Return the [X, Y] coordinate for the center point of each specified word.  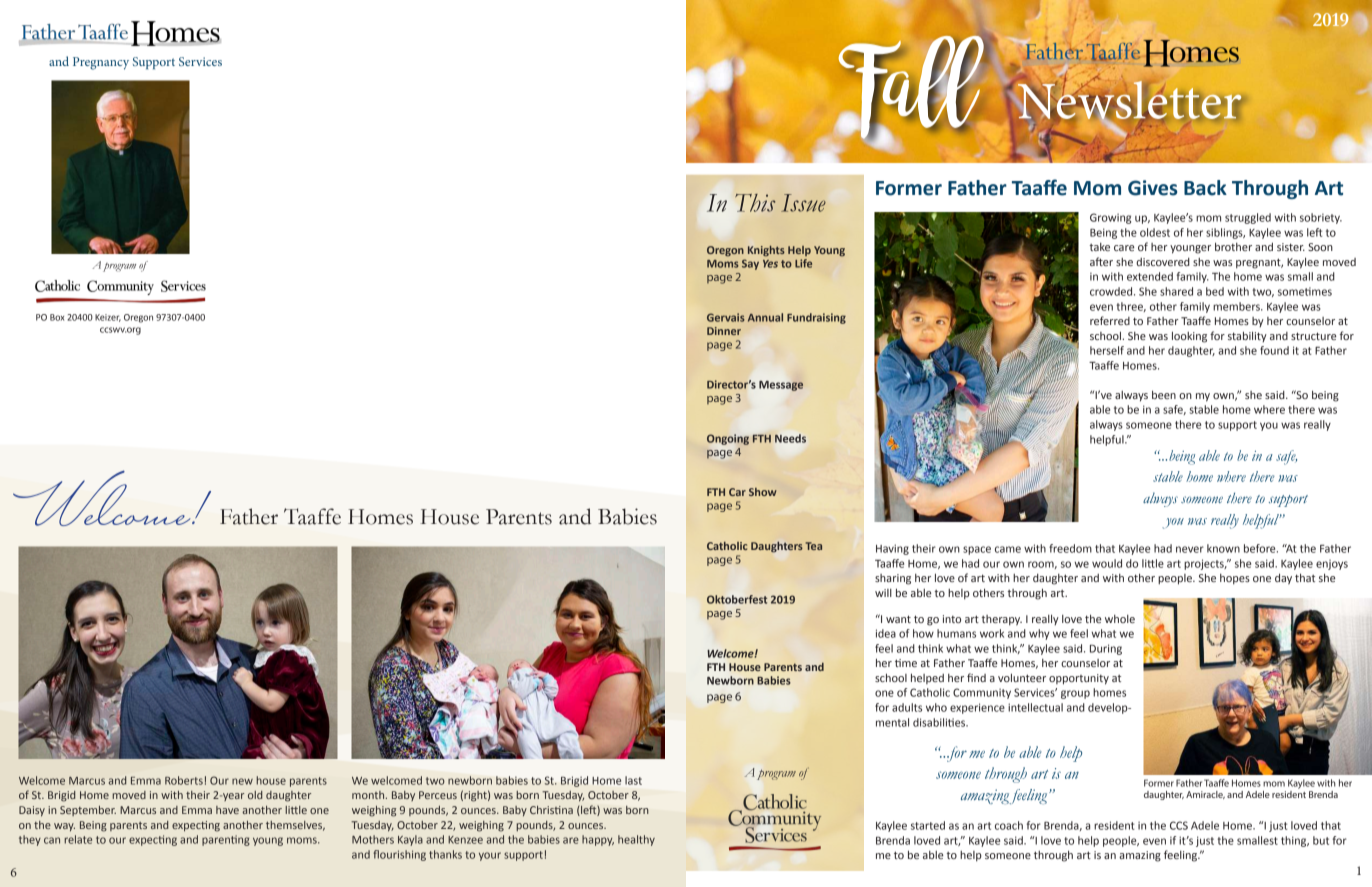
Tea [813, 546]
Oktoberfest [737, 599]
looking [1189, 337]
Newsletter [1129, 99]
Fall [910, 88]
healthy [636, 840]
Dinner [724, 331]
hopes [1235, 579]
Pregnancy [101, 63]
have [227, 810]
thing [1295, 841]
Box [57, 317]
